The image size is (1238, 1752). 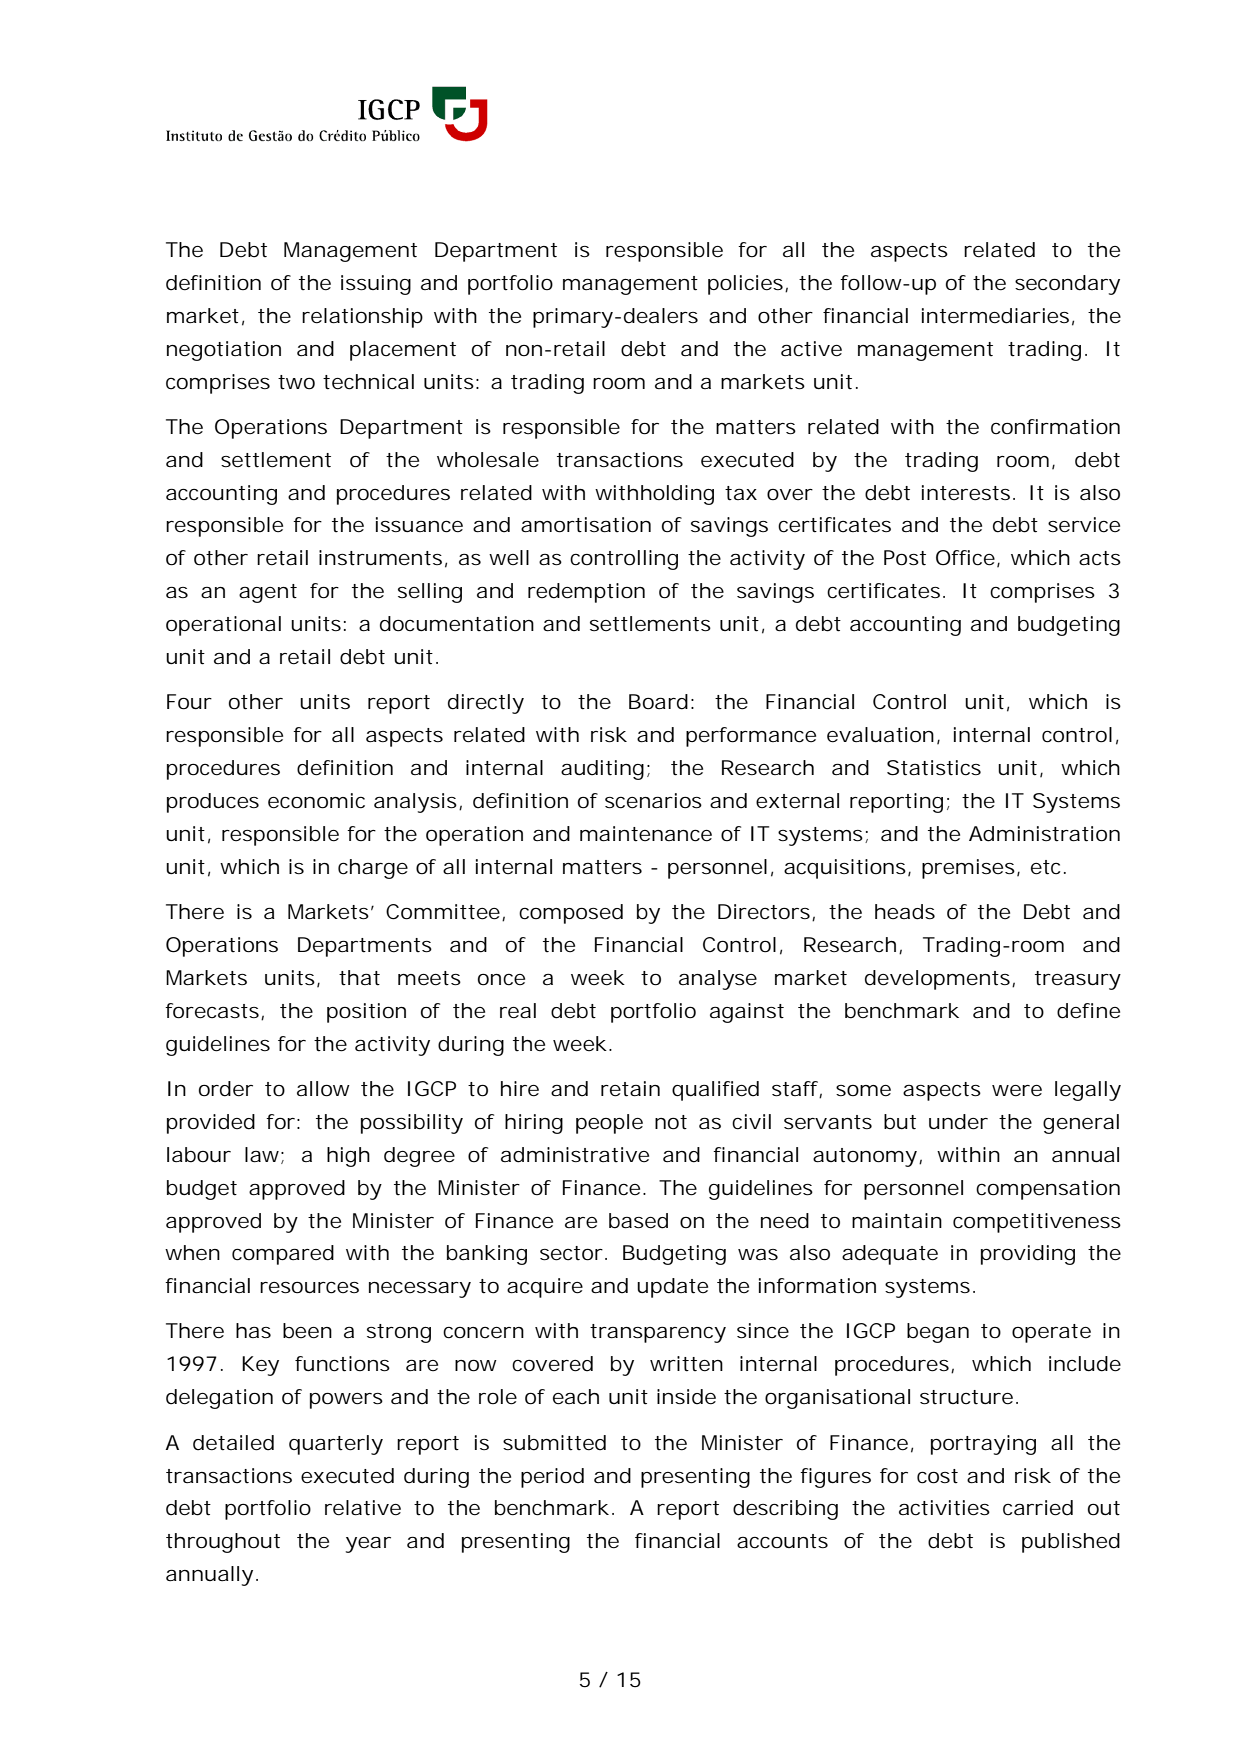 I want to click on relationship, so click(x=362, y=318).
